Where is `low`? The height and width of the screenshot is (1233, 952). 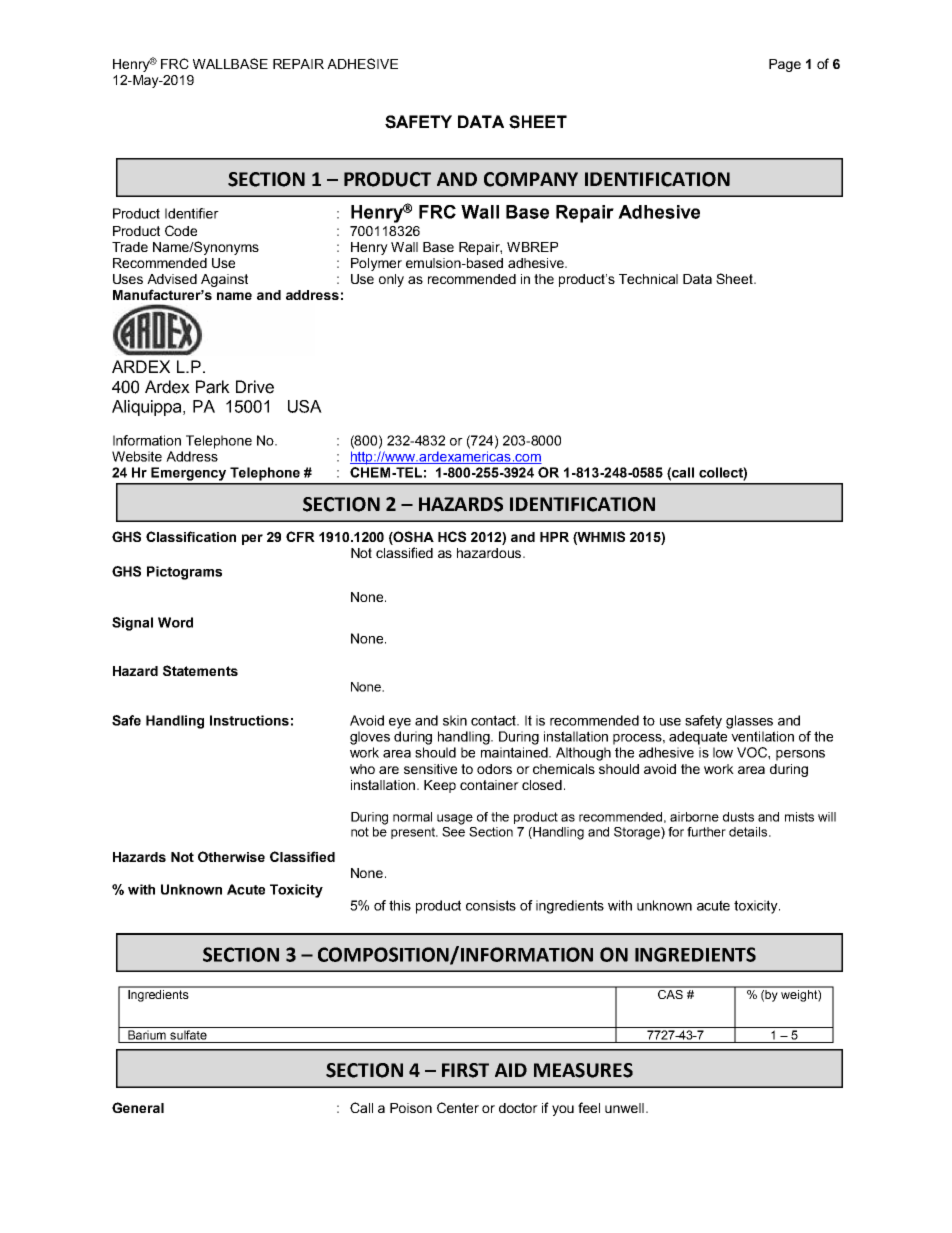 low is located at coordinates (723, 752).
